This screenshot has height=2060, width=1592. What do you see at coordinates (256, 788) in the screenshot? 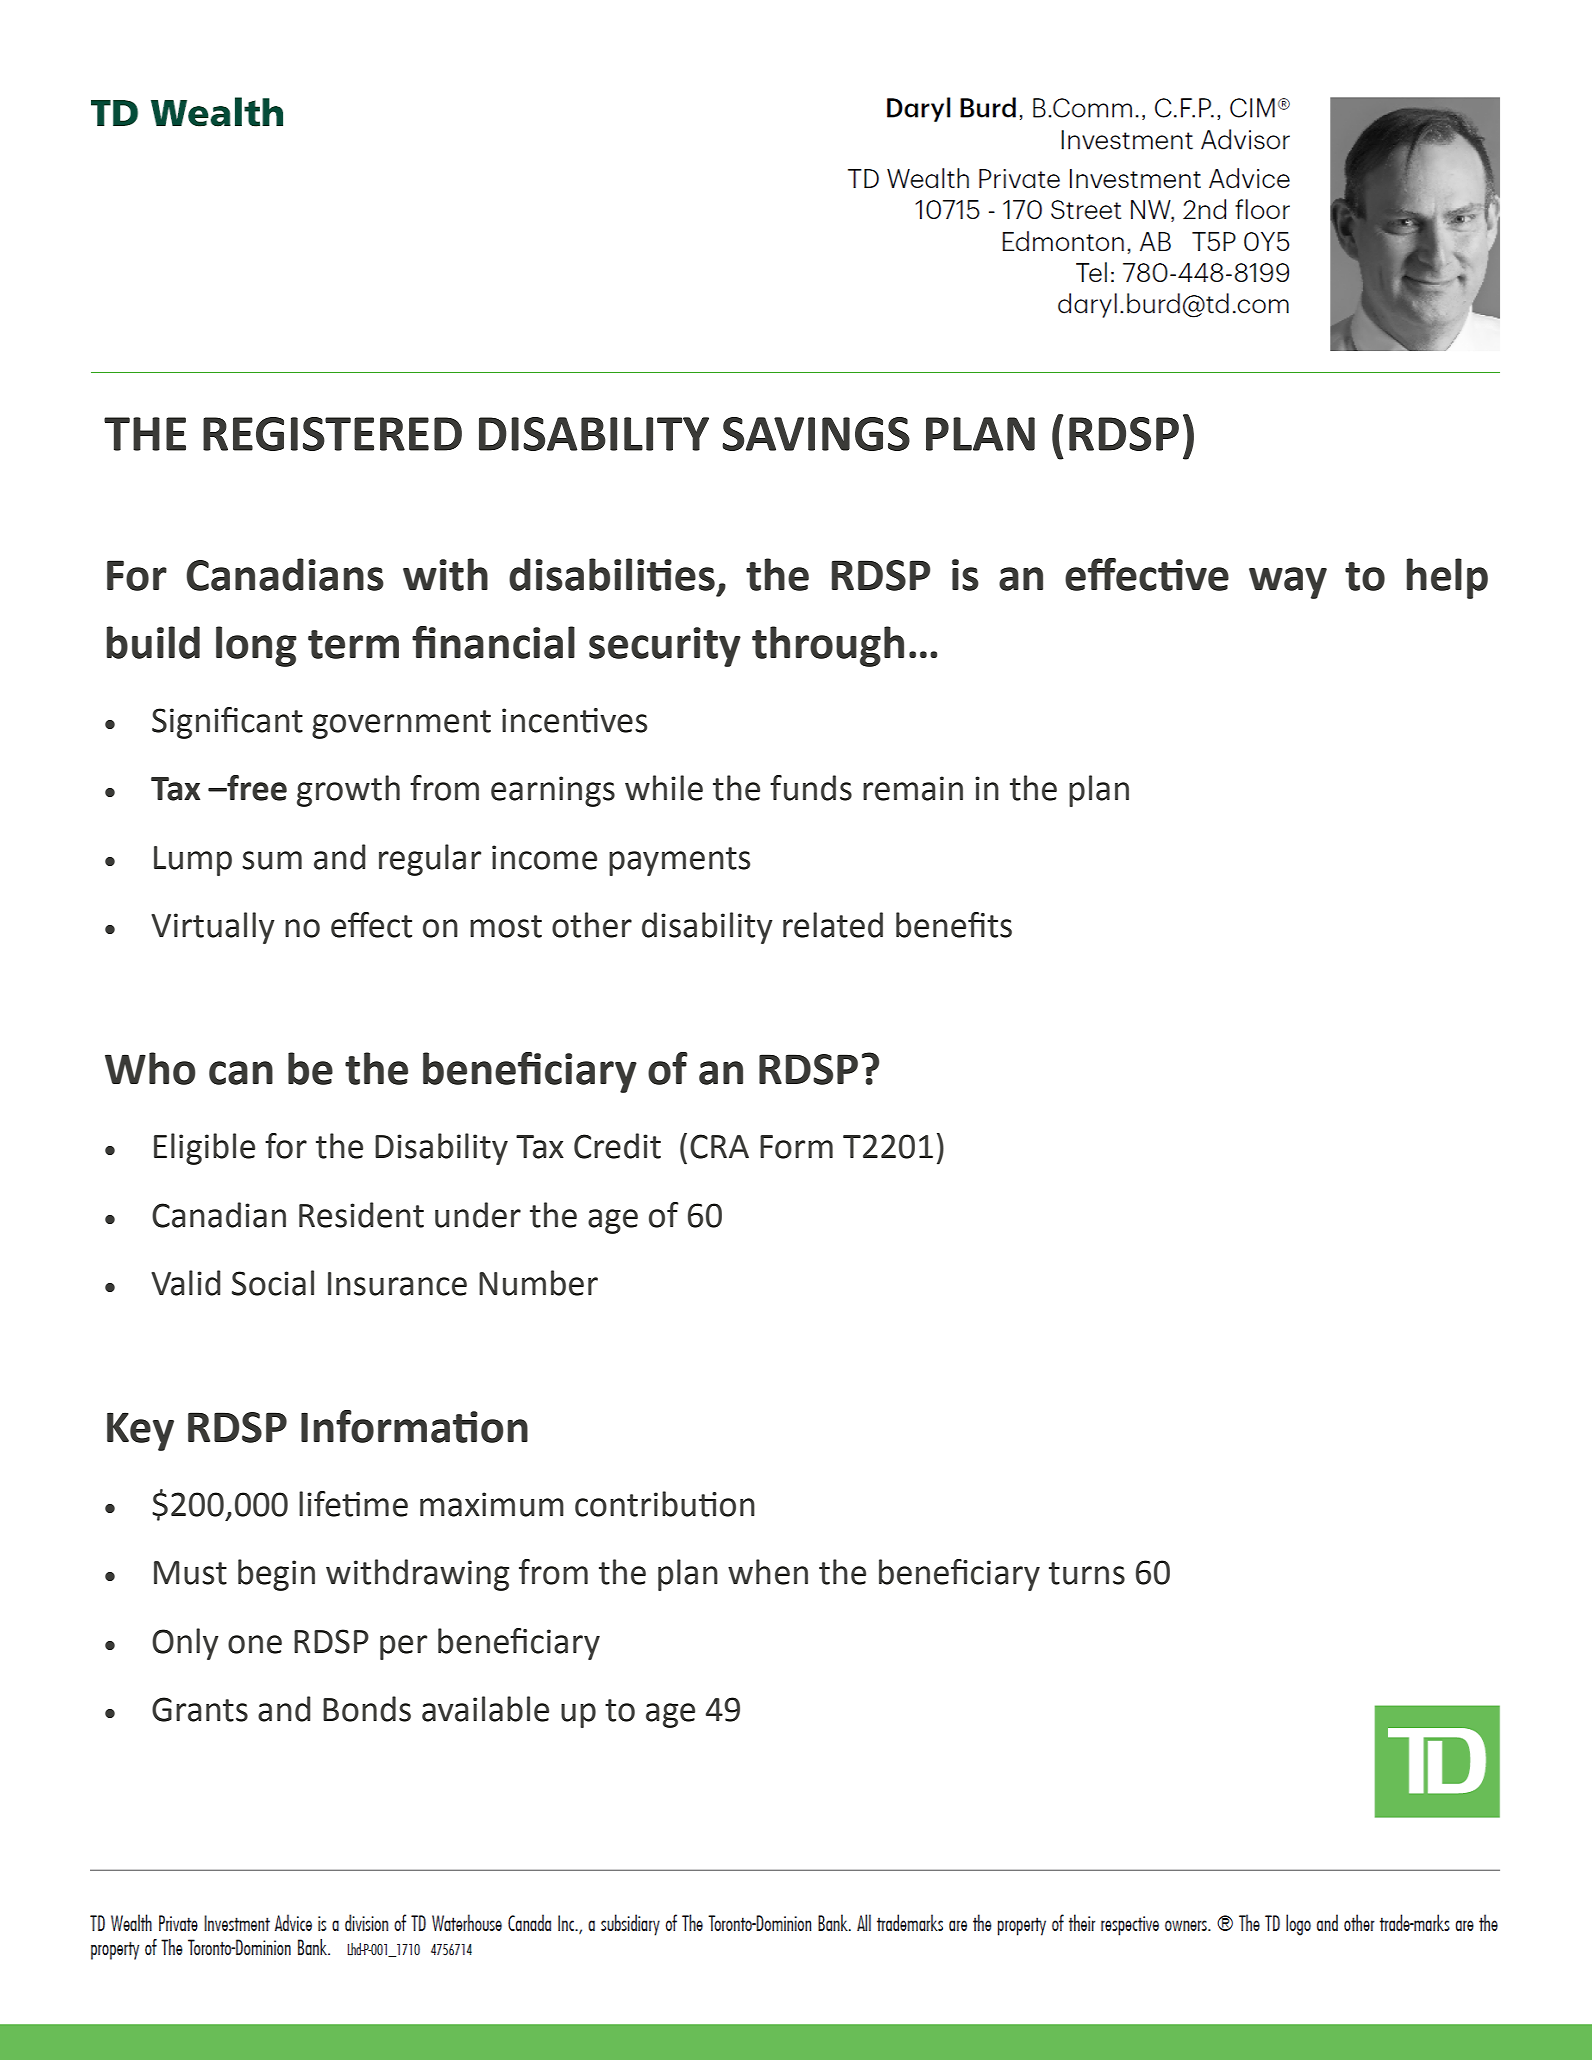
I see `free` at bounding box center [256, 788].
